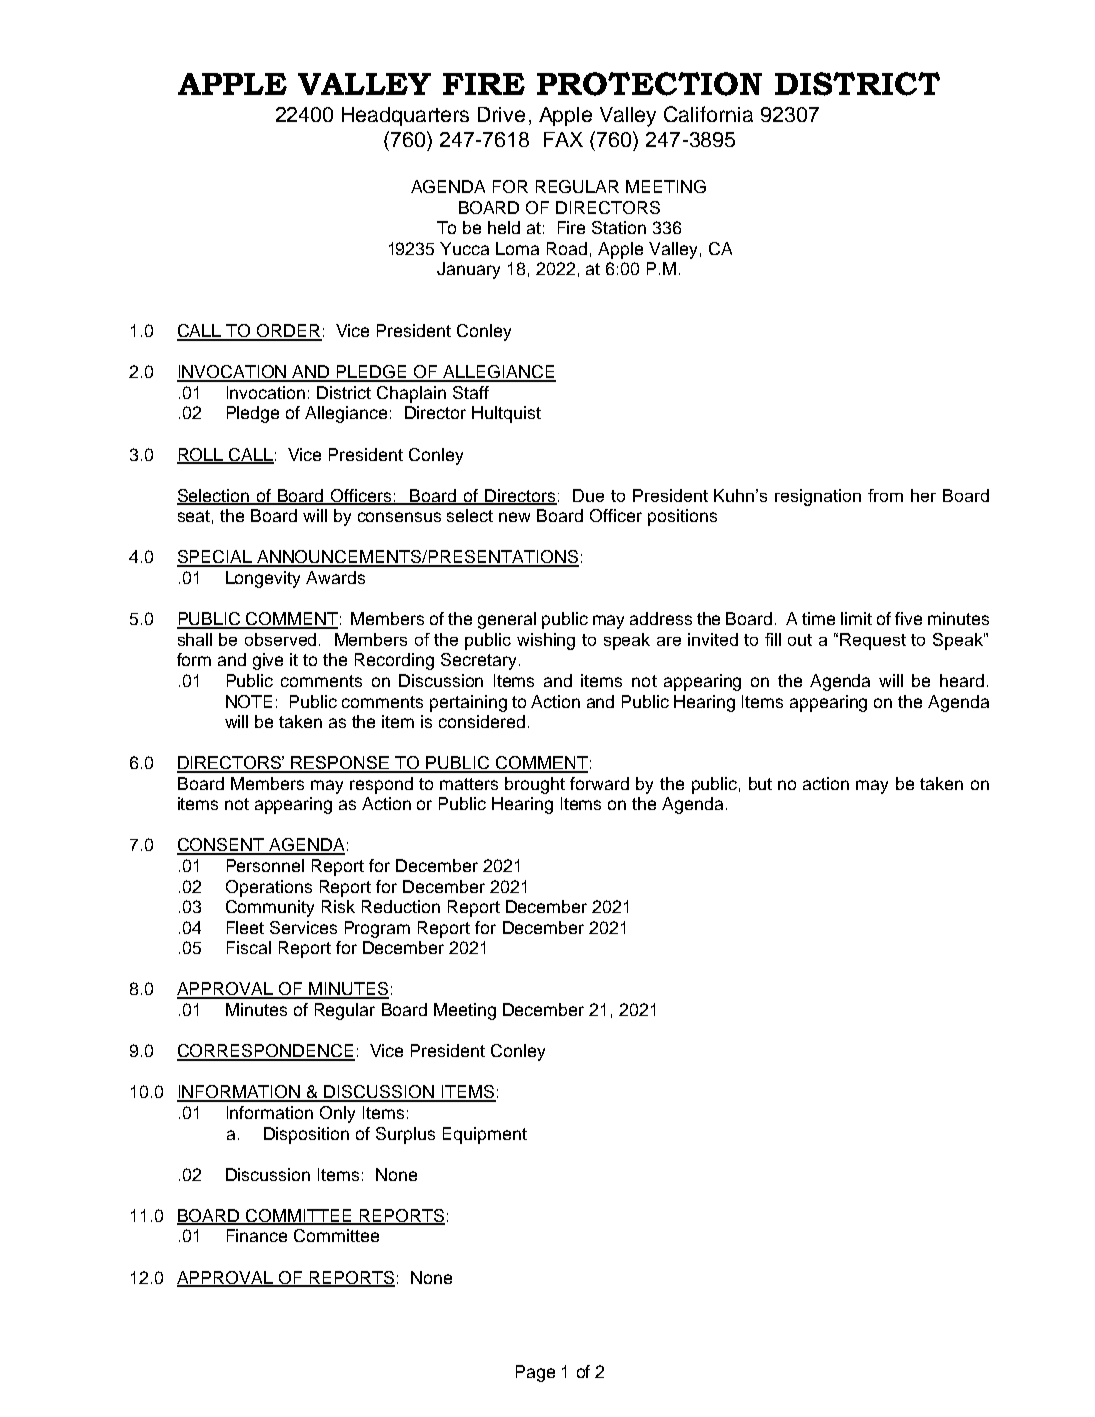 The width and height of the screenshot is (1095, 1417). Describe the element at coordinates (249, 947) in the screenshot. I see `Fiscal` at that location.
